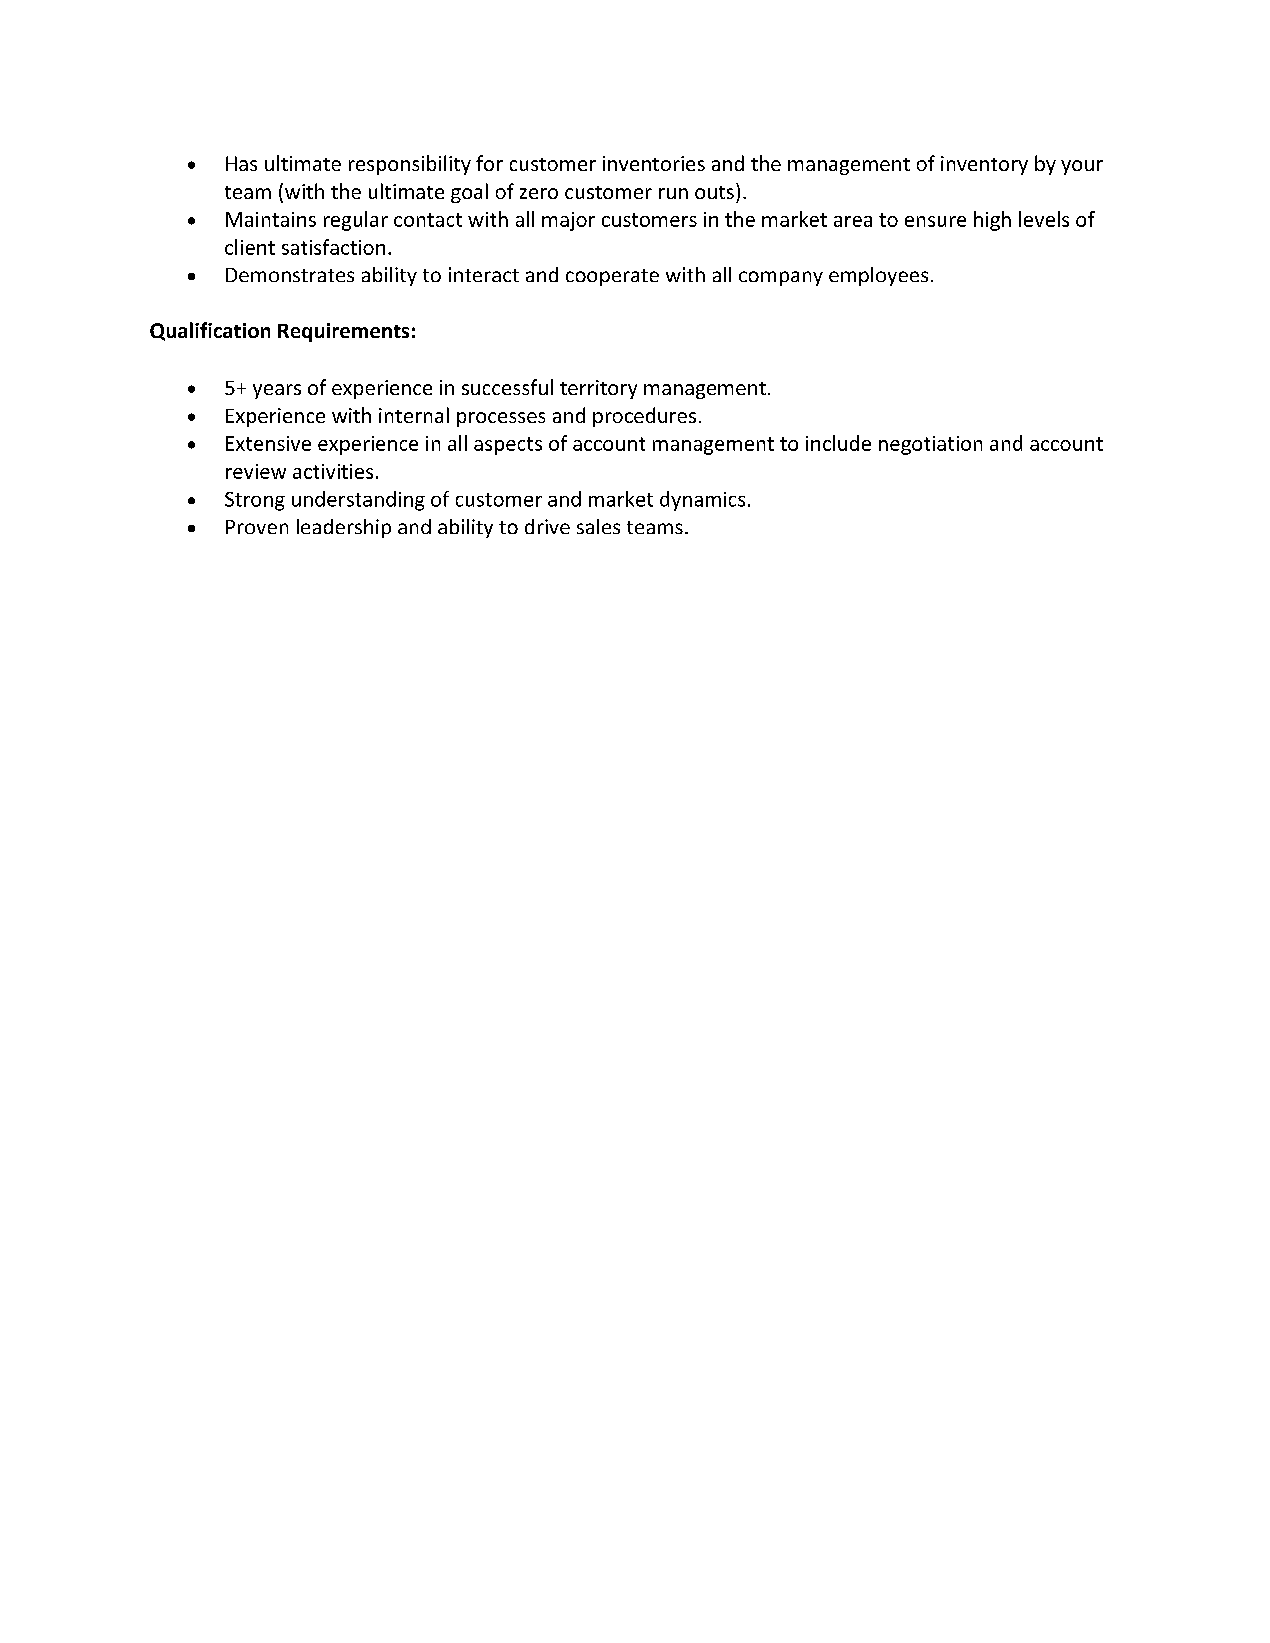 This screenshot has height=1643, width=1270. I want to click on procedures, so click(644, 417).
